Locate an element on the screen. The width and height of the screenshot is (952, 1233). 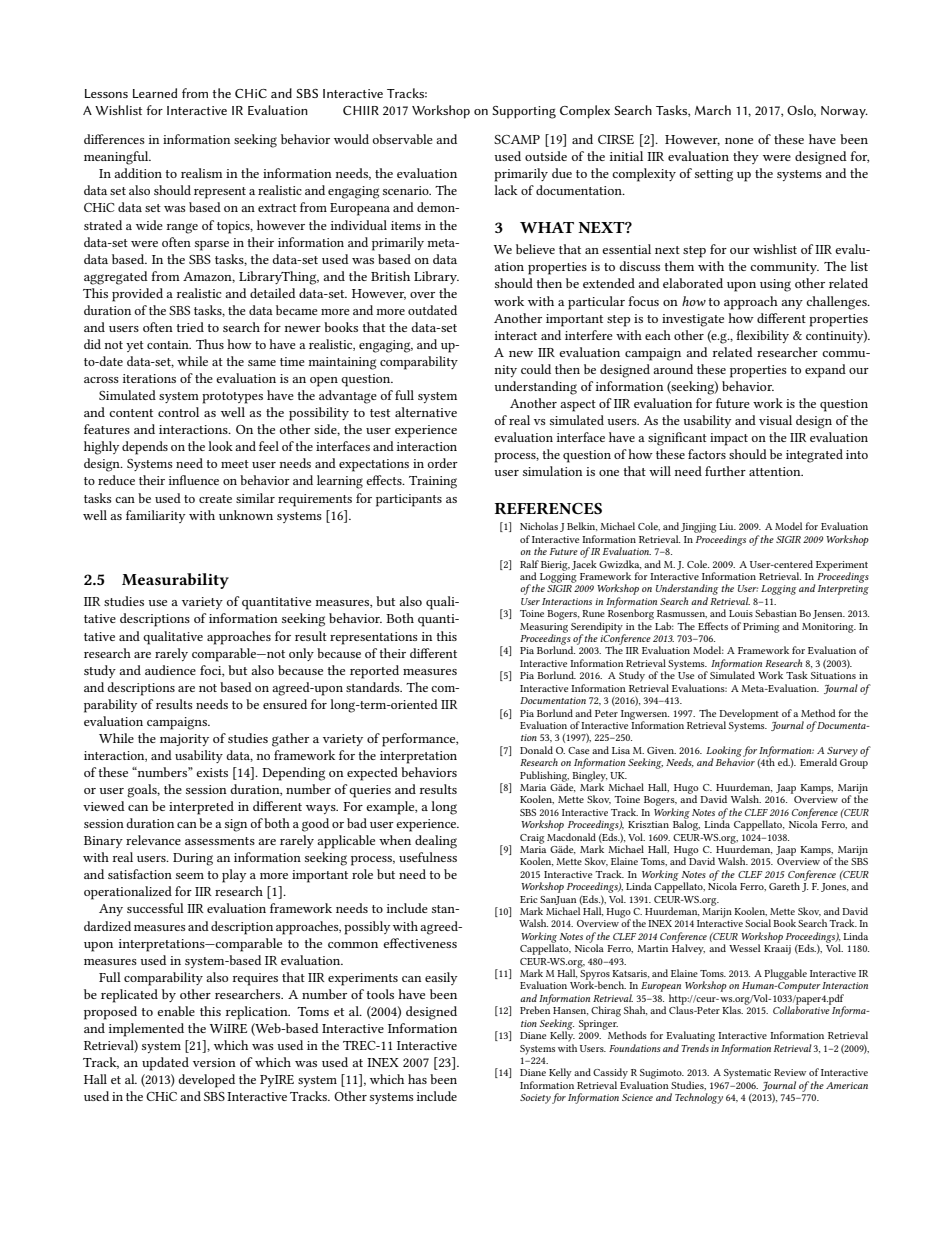
order is located at coordinates (443, 463).
